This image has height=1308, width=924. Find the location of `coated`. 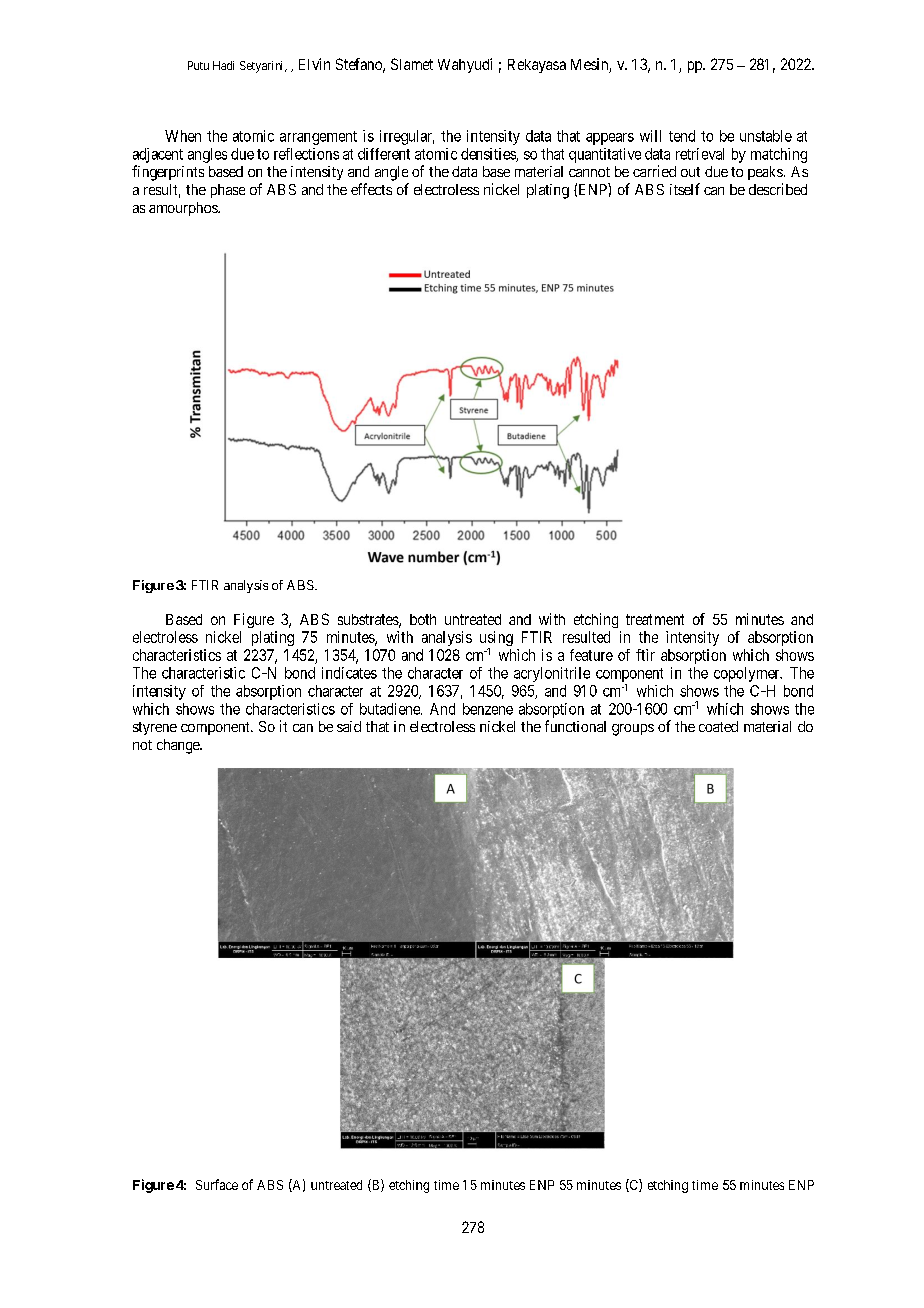

coated is located at coordinates (718, 726).
